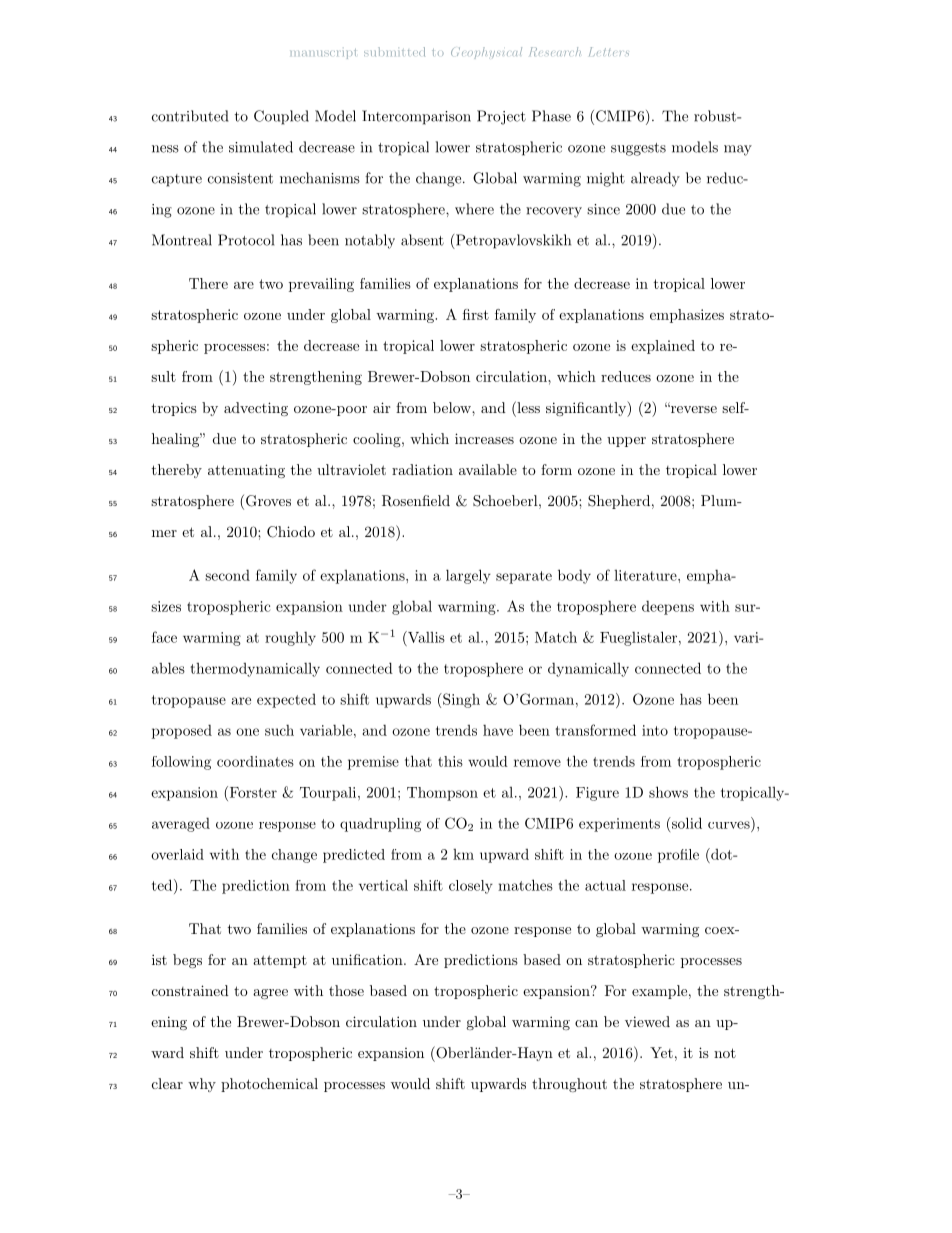 The image size is (952, 1233). What do you see at coordinates (460, 700) in the screenshot?
I see `Singh` at bounding box center [460, 700].
